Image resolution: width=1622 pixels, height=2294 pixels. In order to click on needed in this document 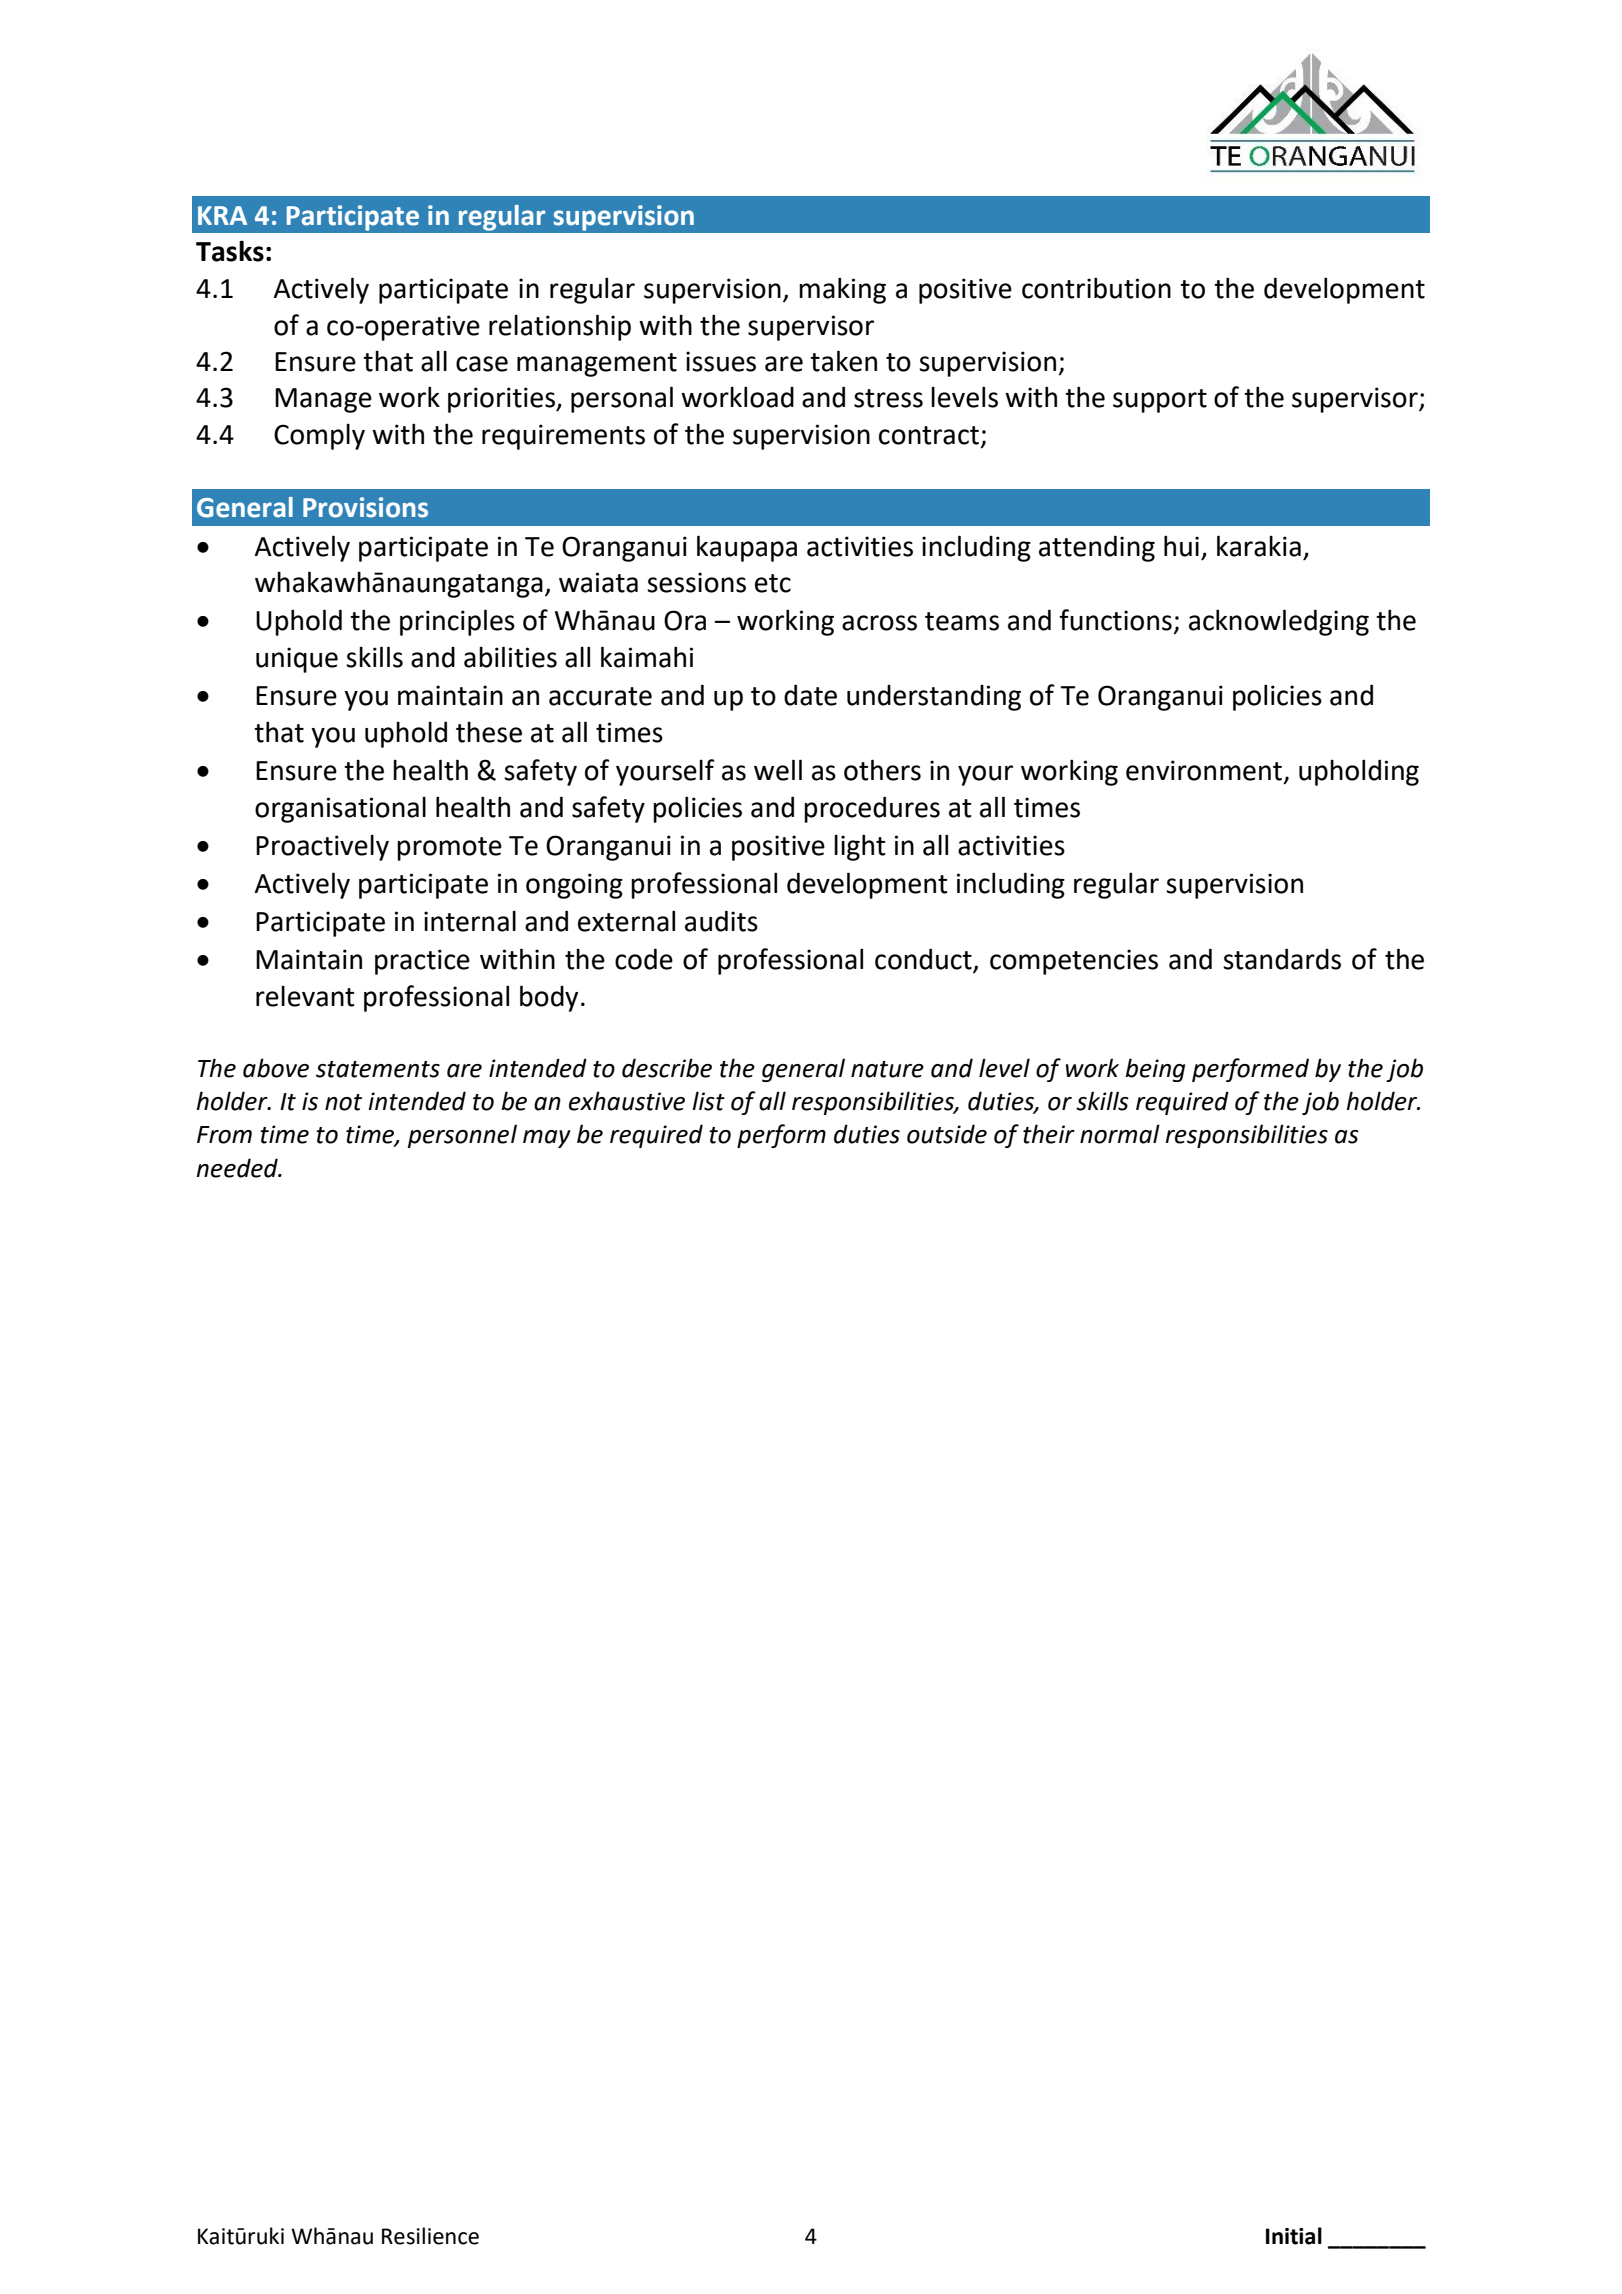, I will do `click(238, 1168)`.
